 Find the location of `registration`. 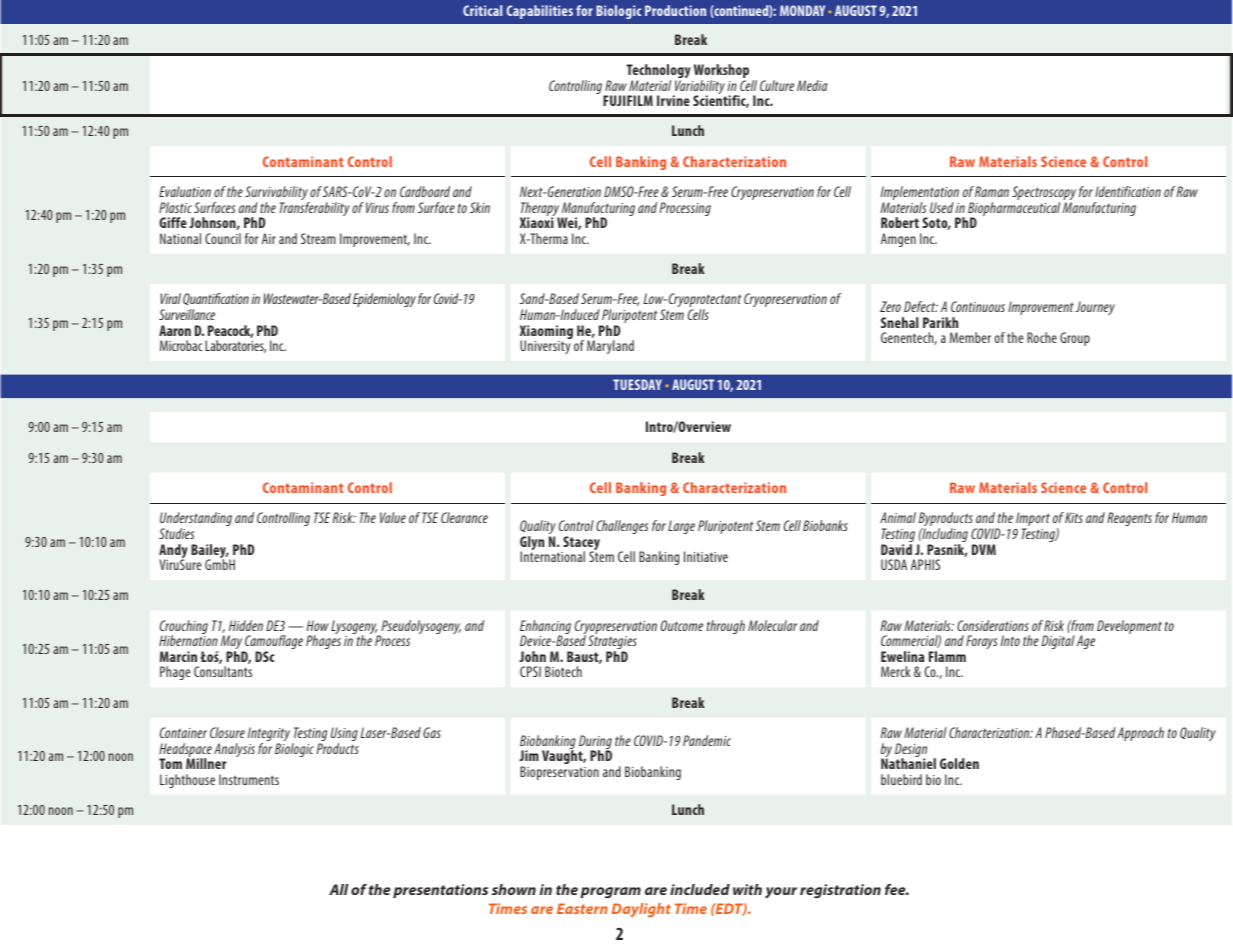

registration is located at coordinates (840, 891).
